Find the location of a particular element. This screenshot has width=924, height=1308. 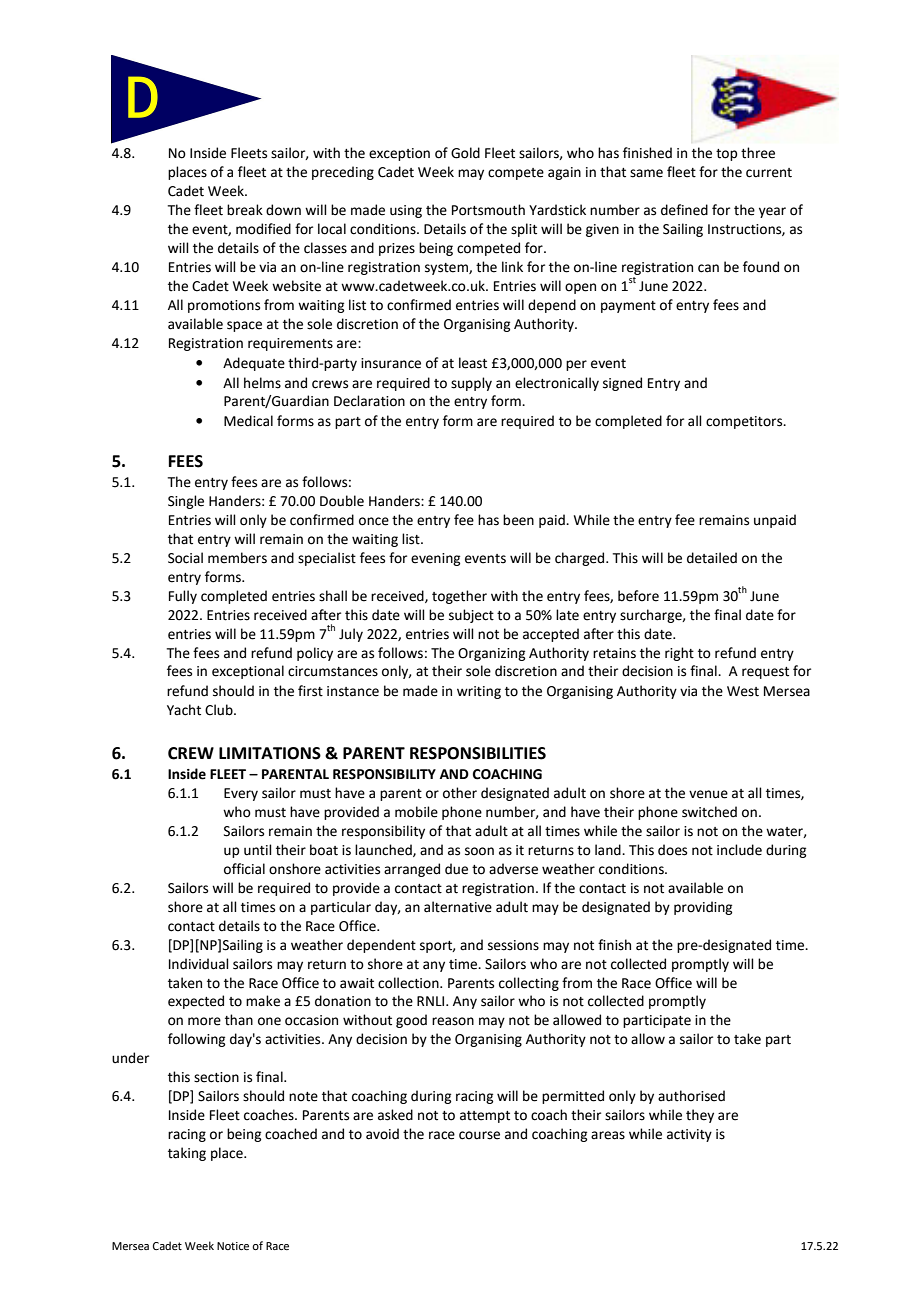

defined is located at coordinates (684, 210).
